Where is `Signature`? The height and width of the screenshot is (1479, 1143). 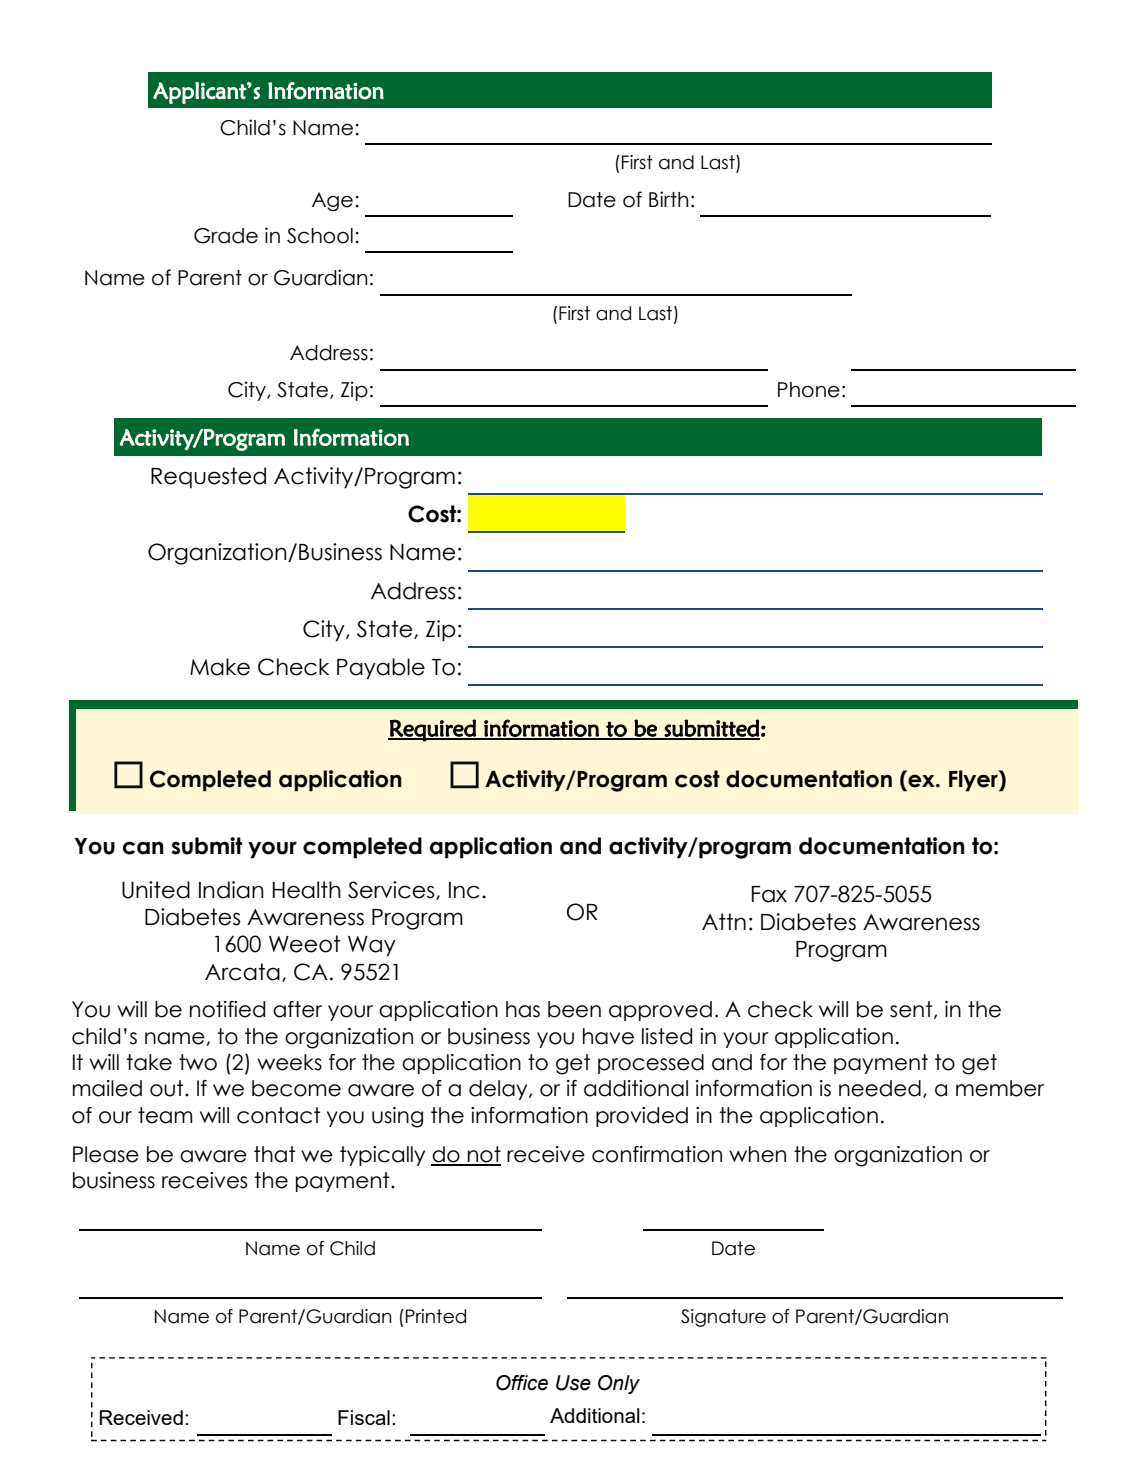
Signature is located at coordinates (723, 1318).
